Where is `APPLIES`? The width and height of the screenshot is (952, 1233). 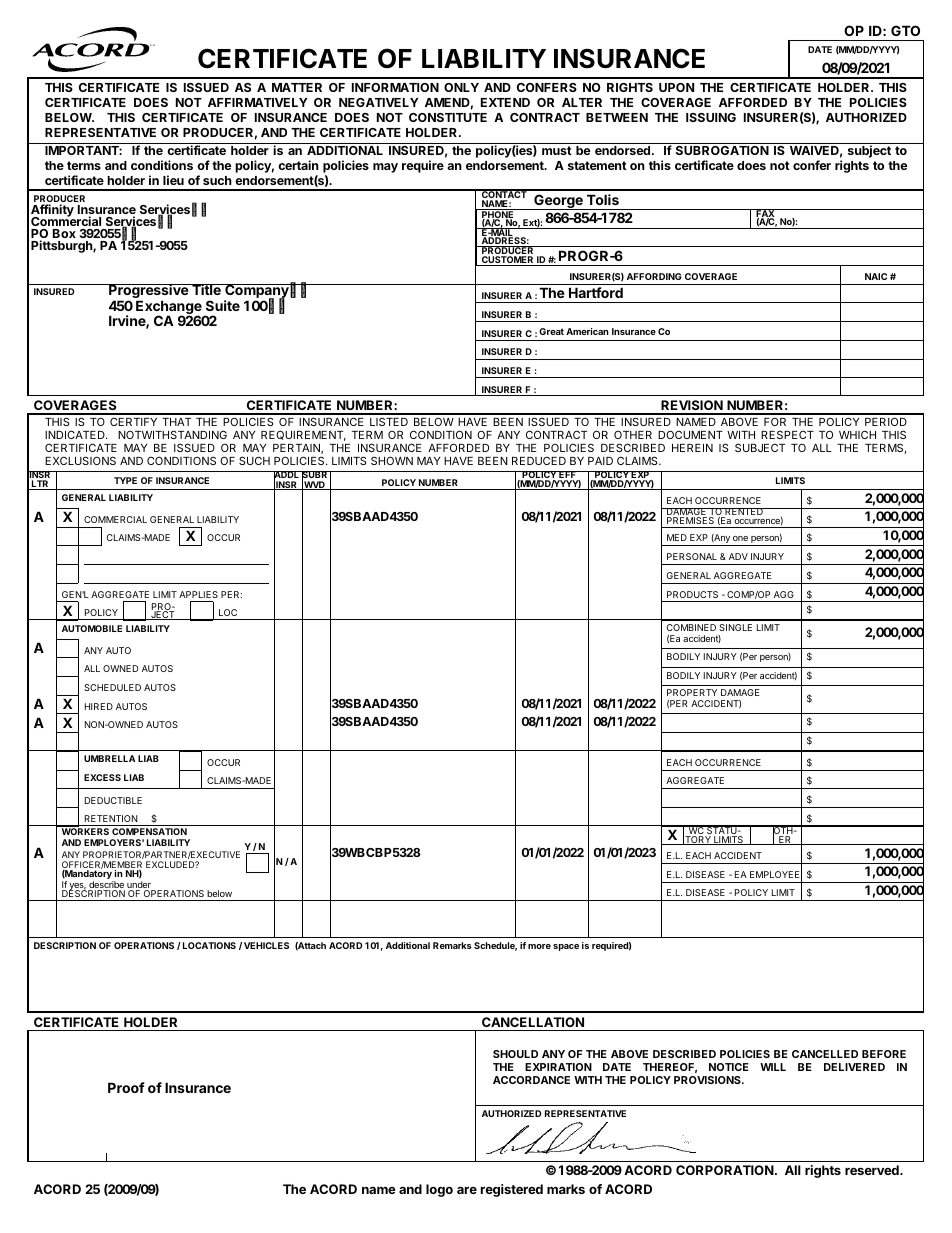 APPLIES is located at coordinates (198, 594).
